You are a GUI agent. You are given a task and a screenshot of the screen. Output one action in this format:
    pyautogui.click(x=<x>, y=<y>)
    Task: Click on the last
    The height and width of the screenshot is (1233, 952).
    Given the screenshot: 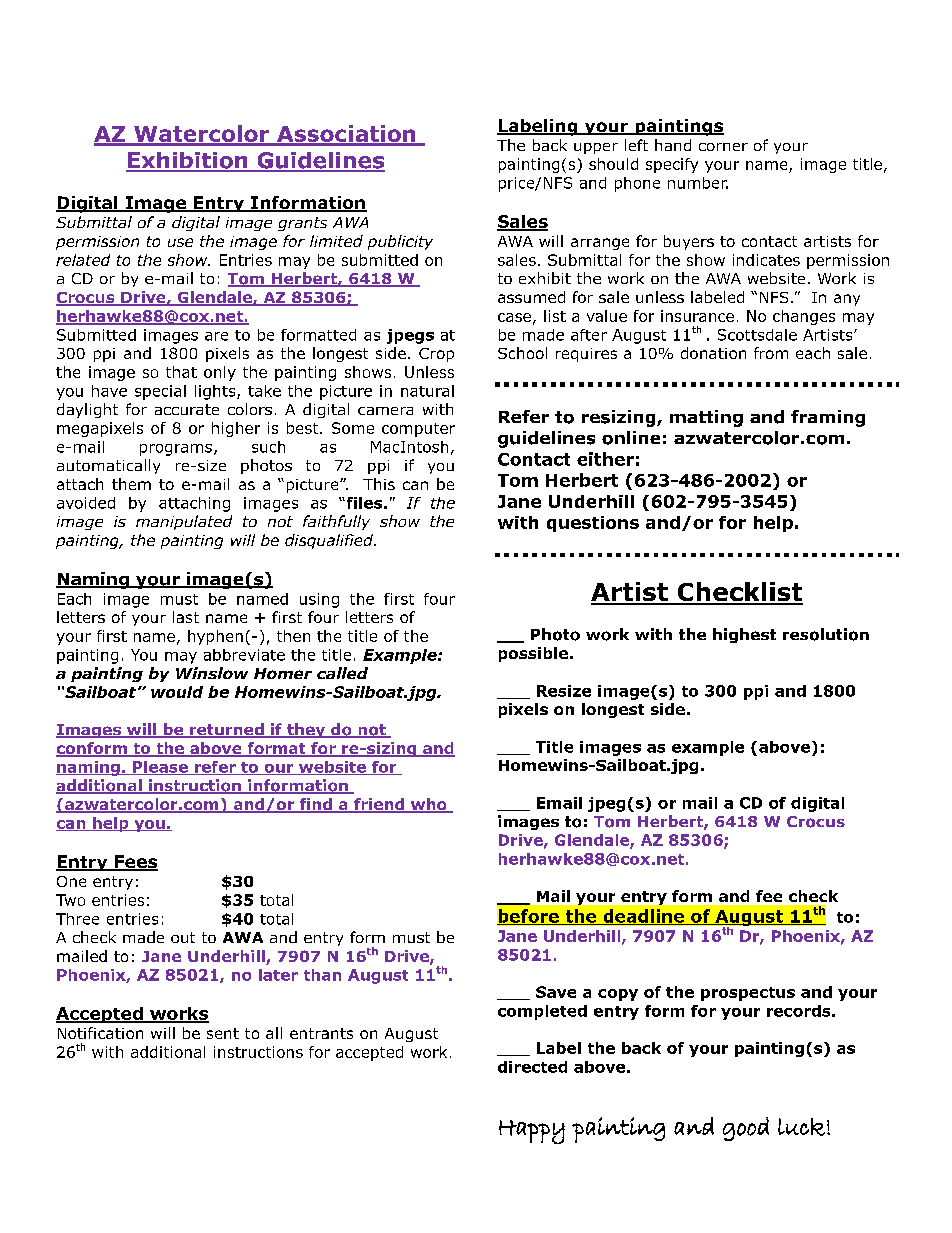 What is the action you would take?
    pyautogui.click(x=186, y=617)
